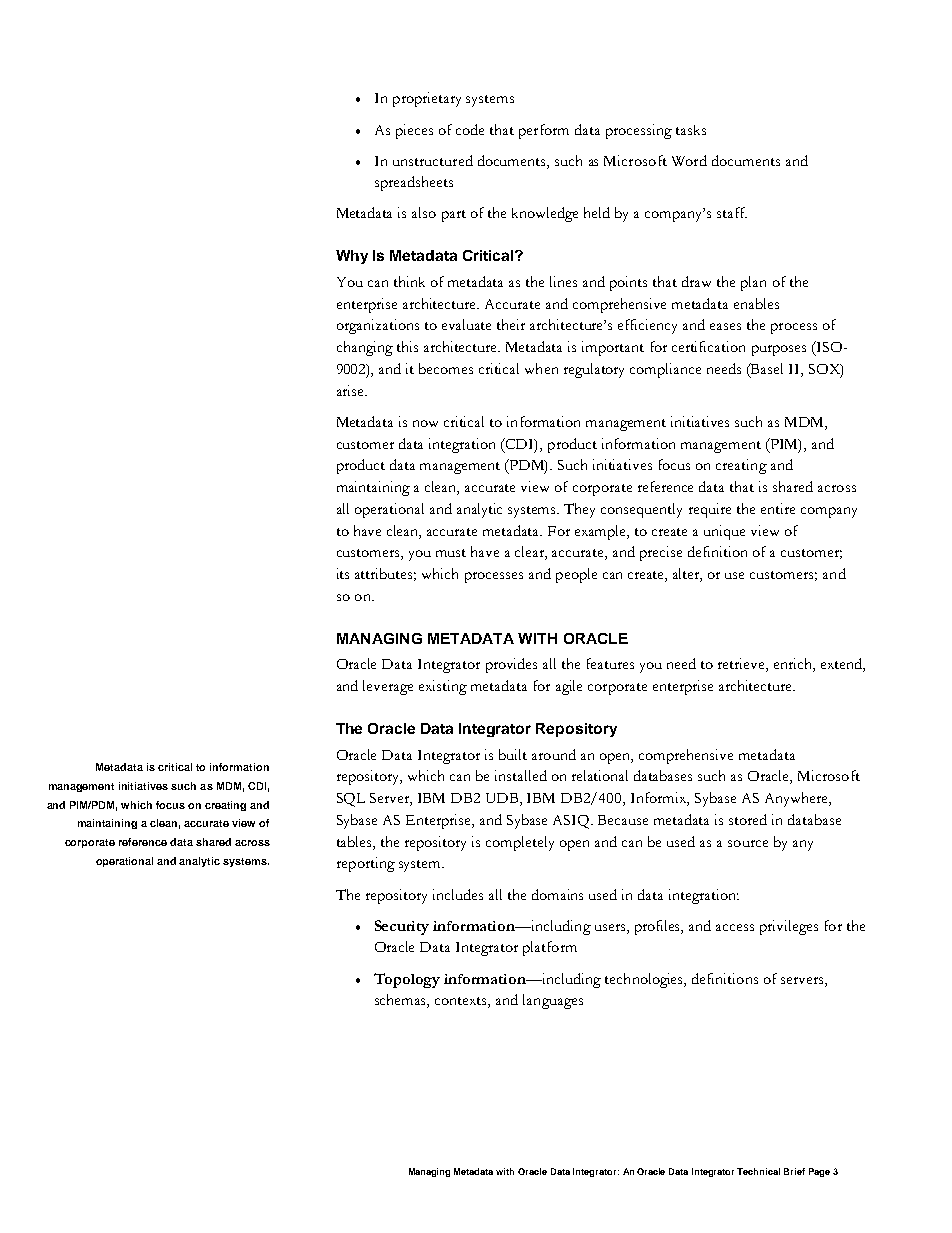  Describe the element at coordinates (544, 131) in the document. I see `perform` at that location.
